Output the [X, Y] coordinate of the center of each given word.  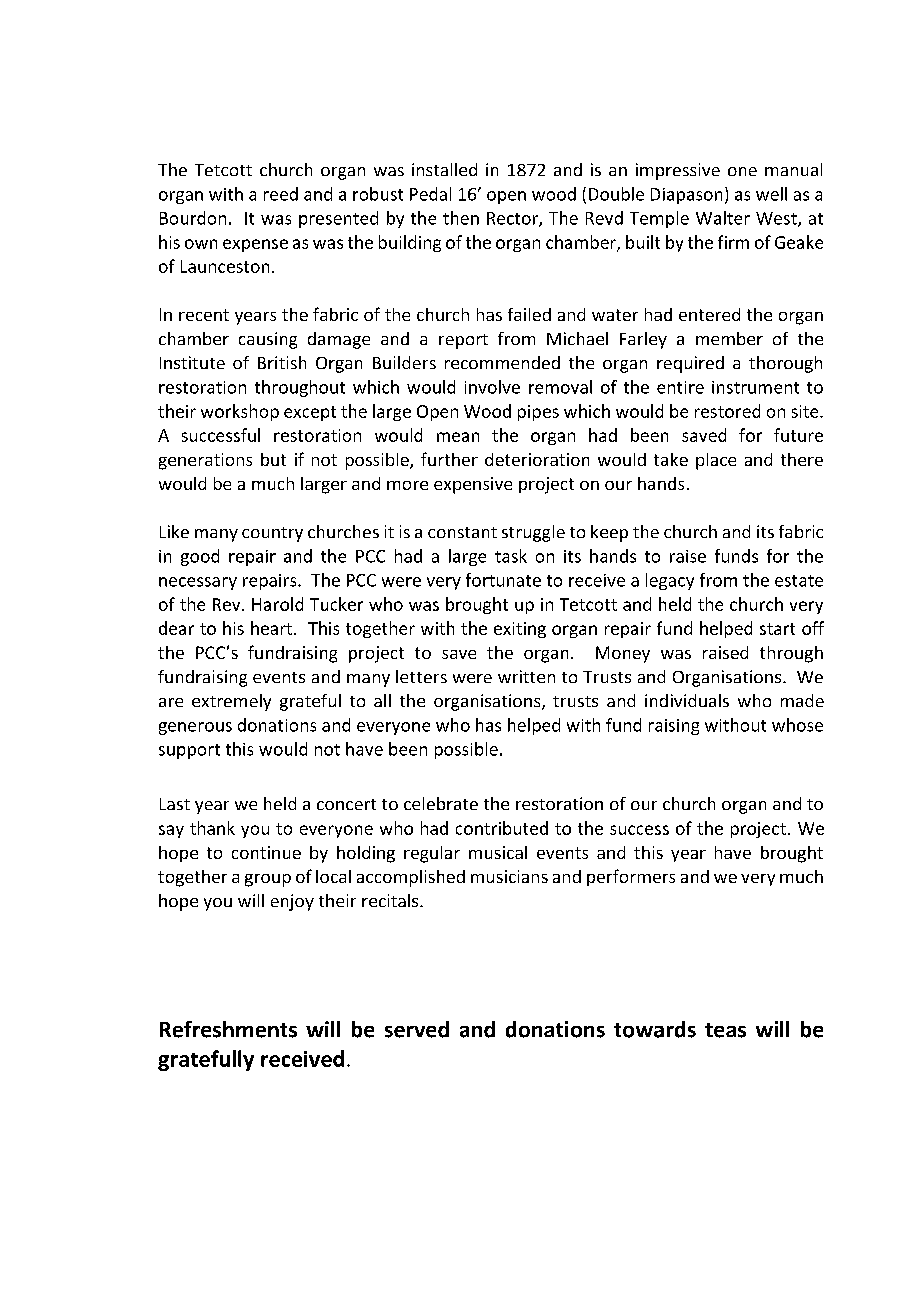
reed [281, 194]
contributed [502, 828]
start [777, 629]
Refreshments [228, 1029]
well [771, 194]
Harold [277, 604]
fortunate [503, 580]
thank [212, 828]
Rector [513, 219]
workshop [240, 412]
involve [492, 387]
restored [727, 411]
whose [797, 725]
